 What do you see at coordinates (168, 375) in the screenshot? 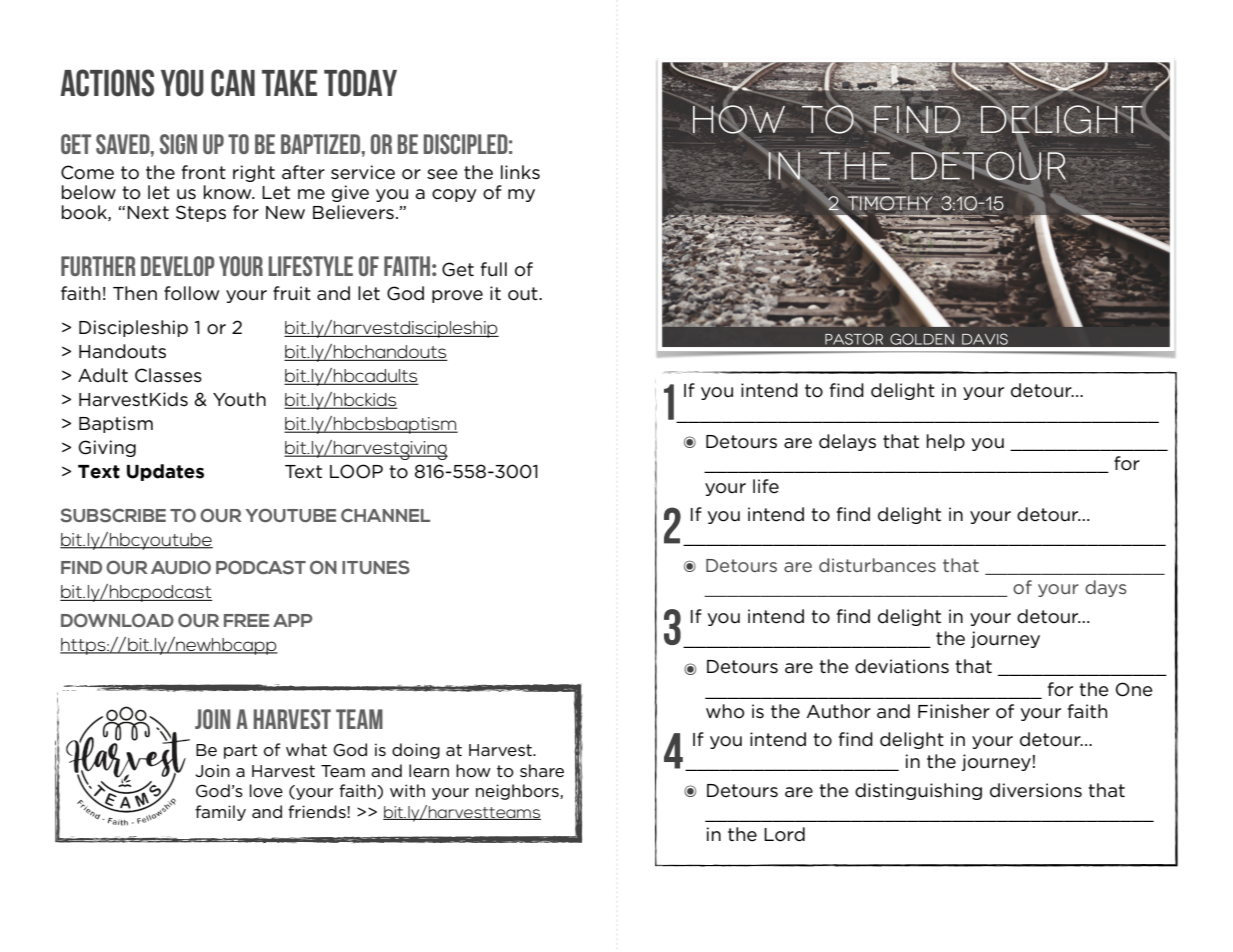
I see `Classes` at bounding box center [168, 375].
